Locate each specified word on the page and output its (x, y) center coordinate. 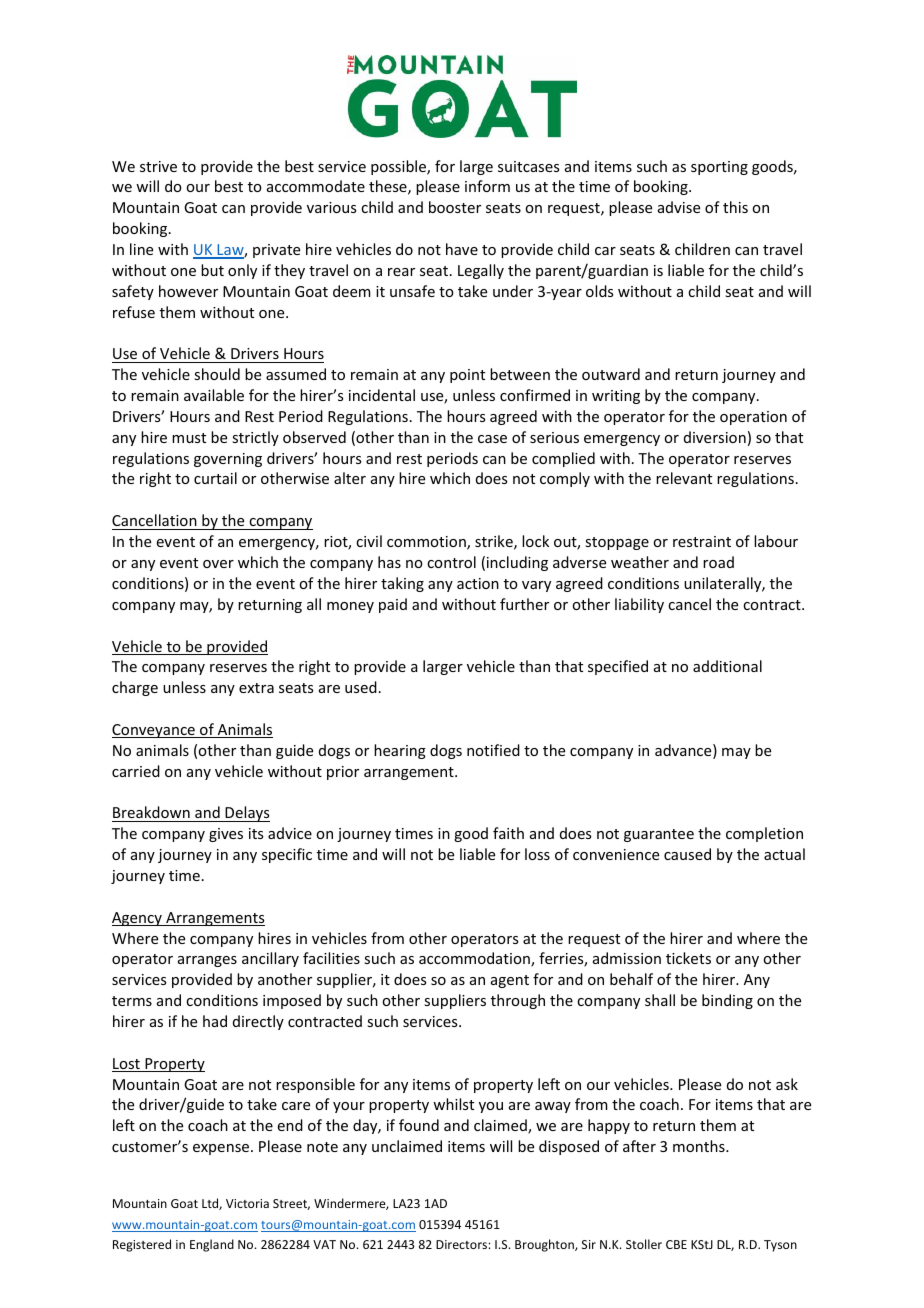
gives (226, 835)
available (214, 395)
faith (508, 833)
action (478, 583)
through (518, 1001)
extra (256, 688)
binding (727, 1001)
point (467, 376)
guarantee (659, 835)
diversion (715, 437)
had (215, 1021)
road (718, 562)
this (735, 207)
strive (158, 166)
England (212, 1245)
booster (455, 207)
